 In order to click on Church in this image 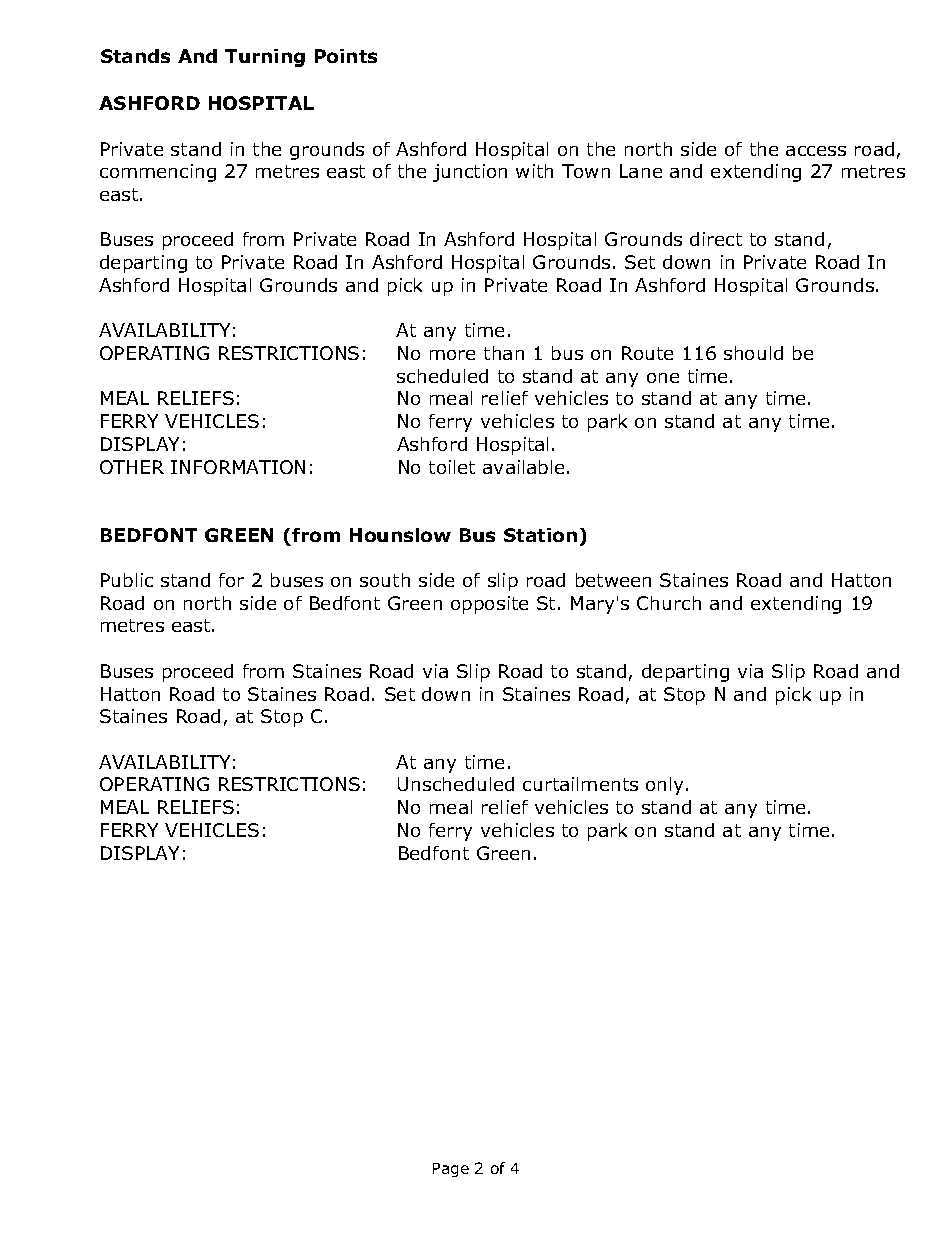, I will do `click(669, 603)`.
